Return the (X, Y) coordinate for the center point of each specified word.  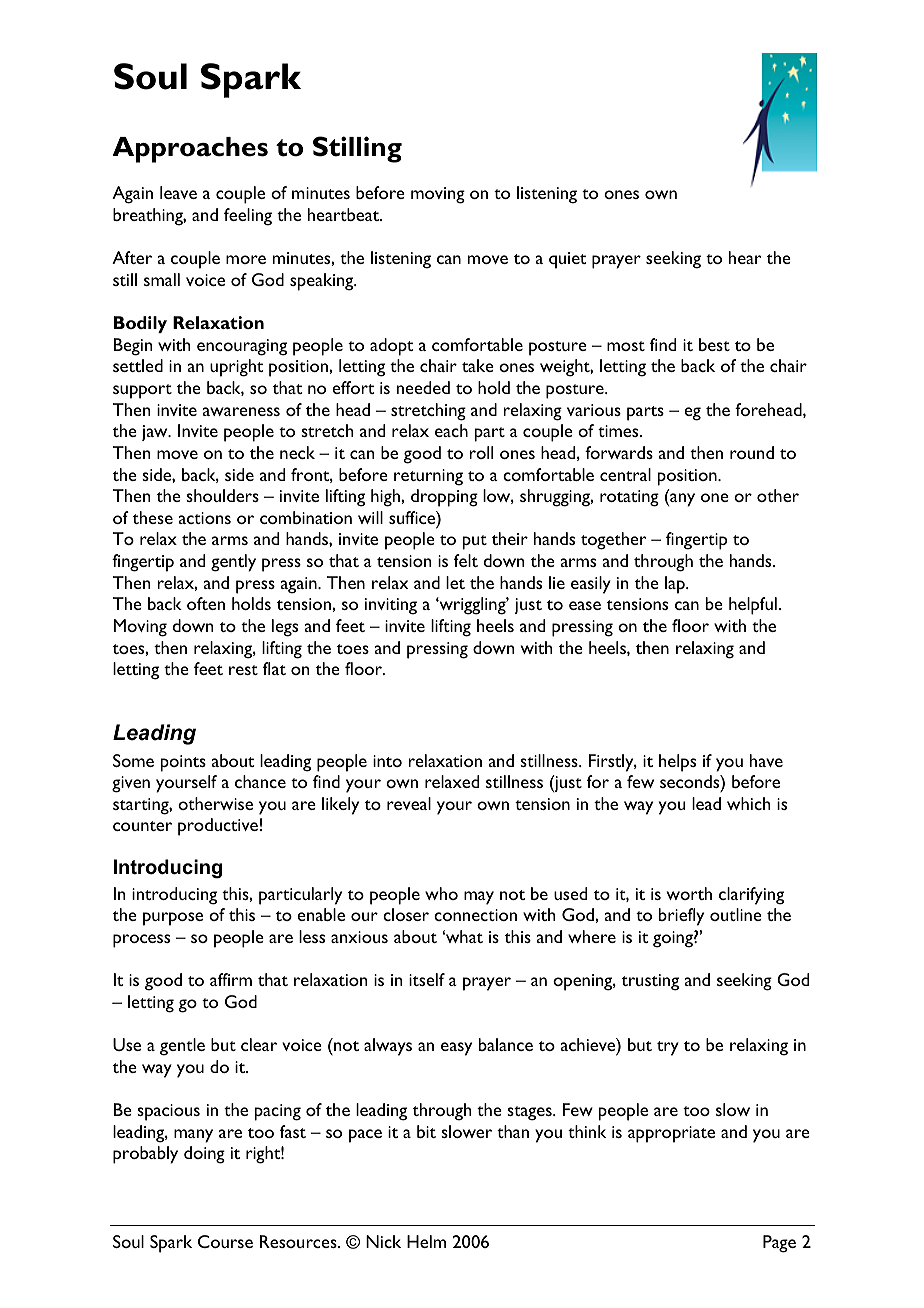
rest (243, 670)
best (714, 344)
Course (225, 1241)
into (387, 761)
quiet (567, 260)
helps (677, 763)
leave (178, 192)
